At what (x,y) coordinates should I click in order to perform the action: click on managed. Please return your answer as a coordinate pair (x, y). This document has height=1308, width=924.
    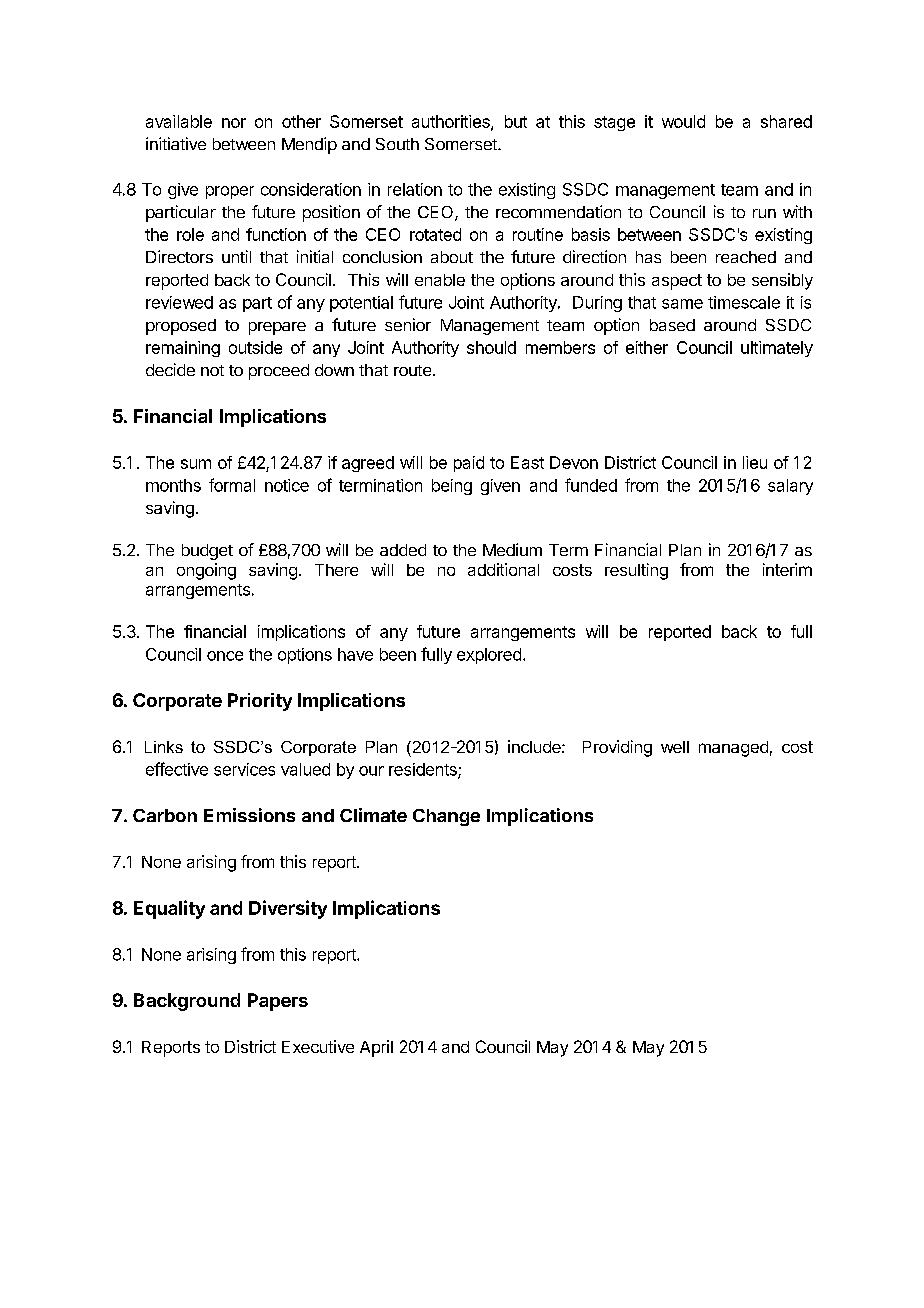
    Looking at the image, I should click on (733, 749).
